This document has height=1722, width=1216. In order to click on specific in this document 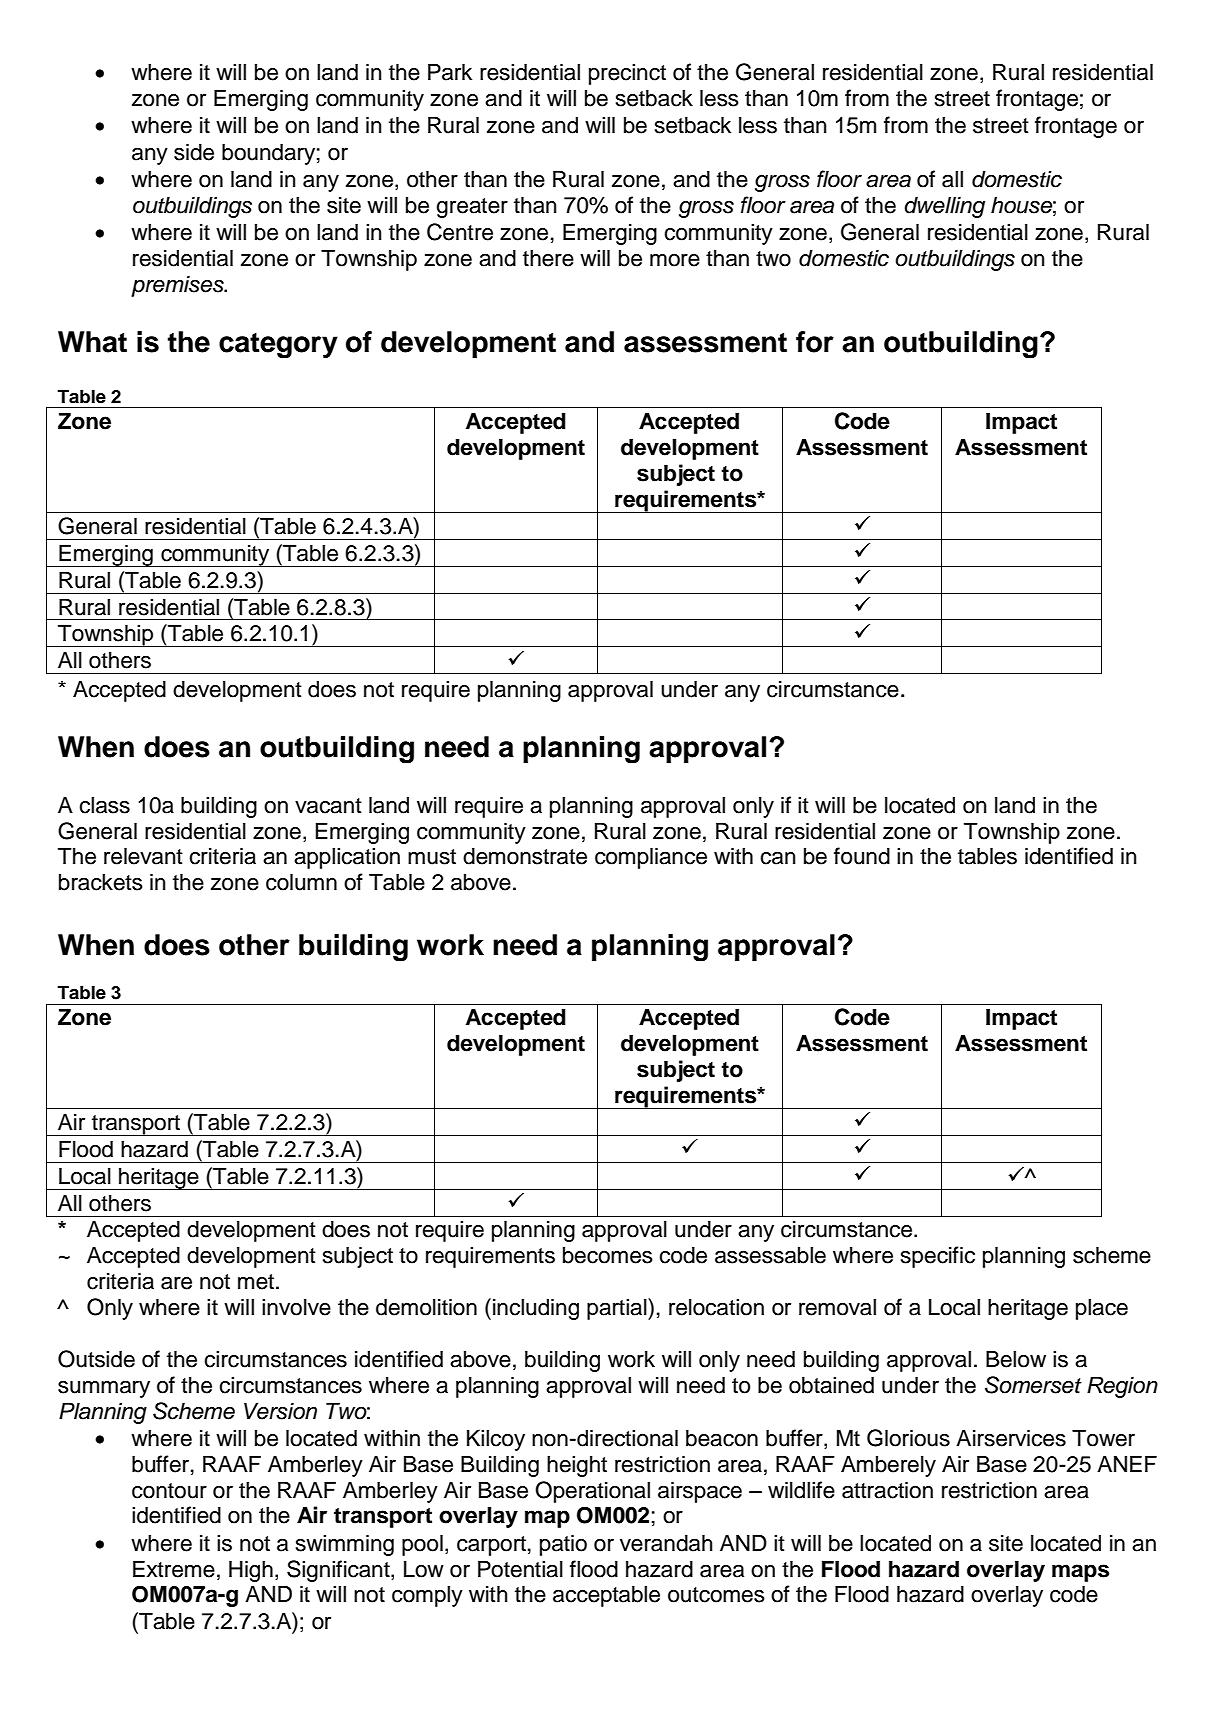, I will do `click(938, 1257)`.
